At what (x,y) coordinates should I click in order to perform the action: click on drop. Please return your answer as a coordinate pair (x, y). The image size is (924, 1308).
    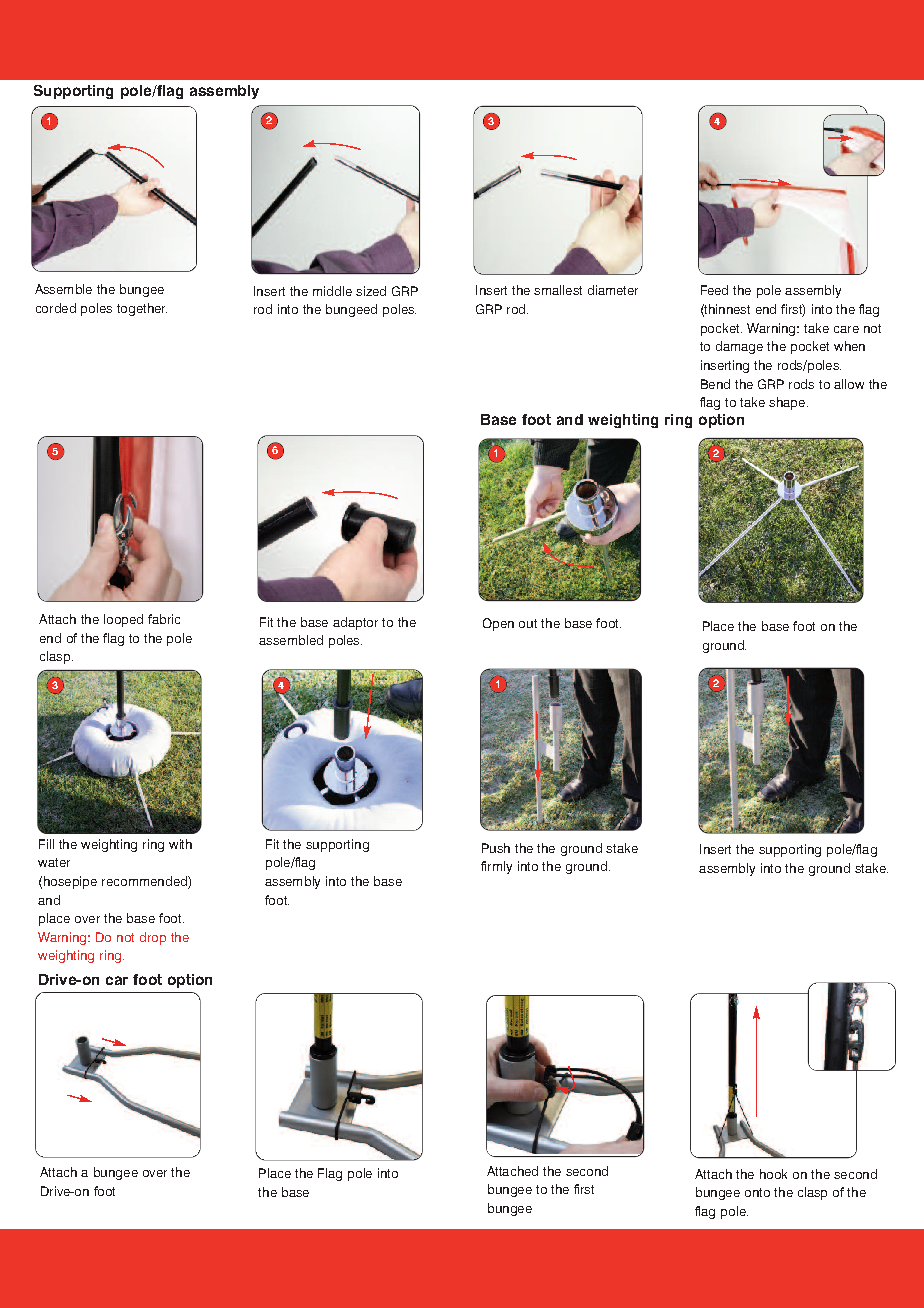
    Looking at the image, I should click on (153, 938).
